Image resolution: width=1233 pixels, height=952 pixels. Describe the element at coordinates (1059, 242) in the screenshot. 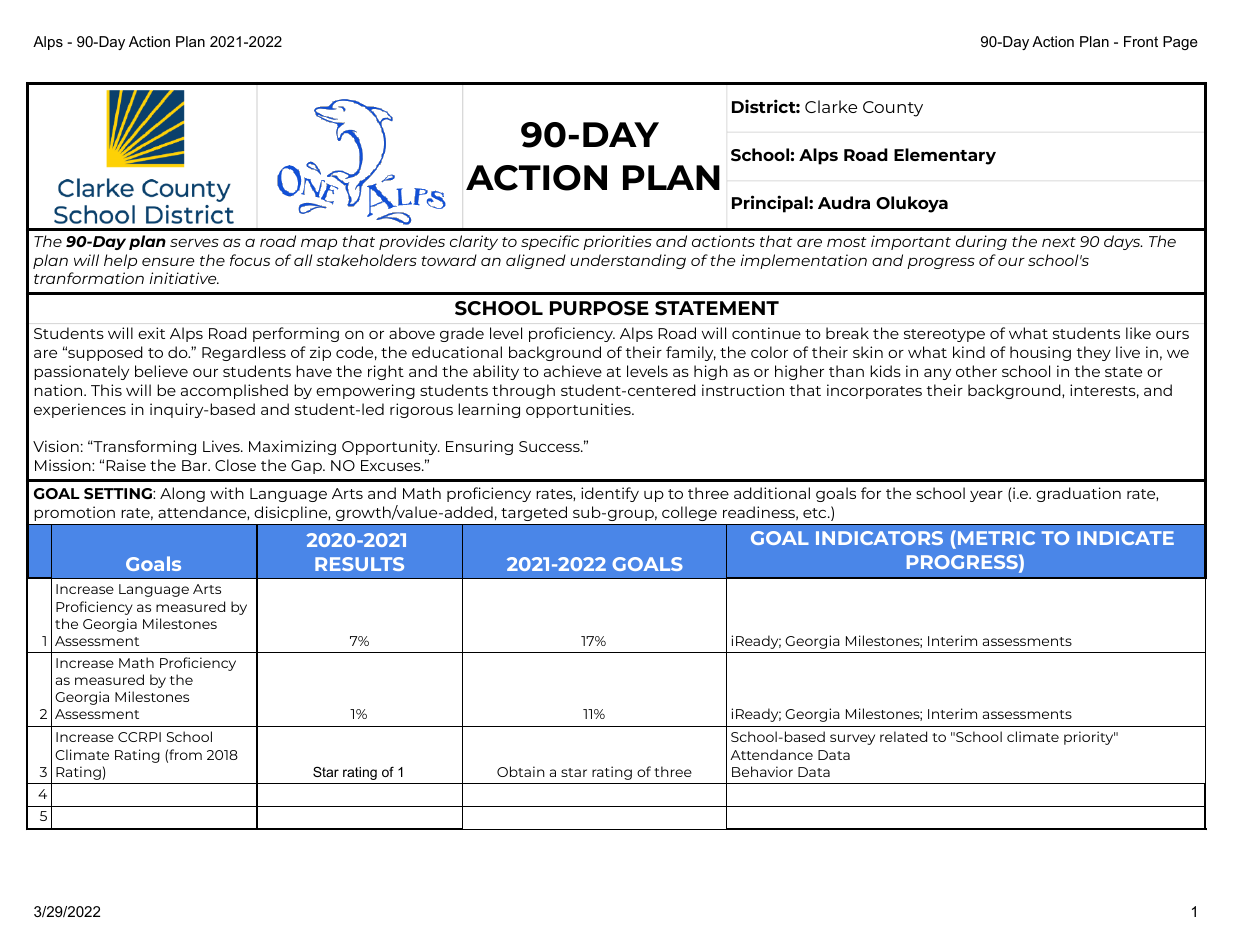

I see `next` at that location.
